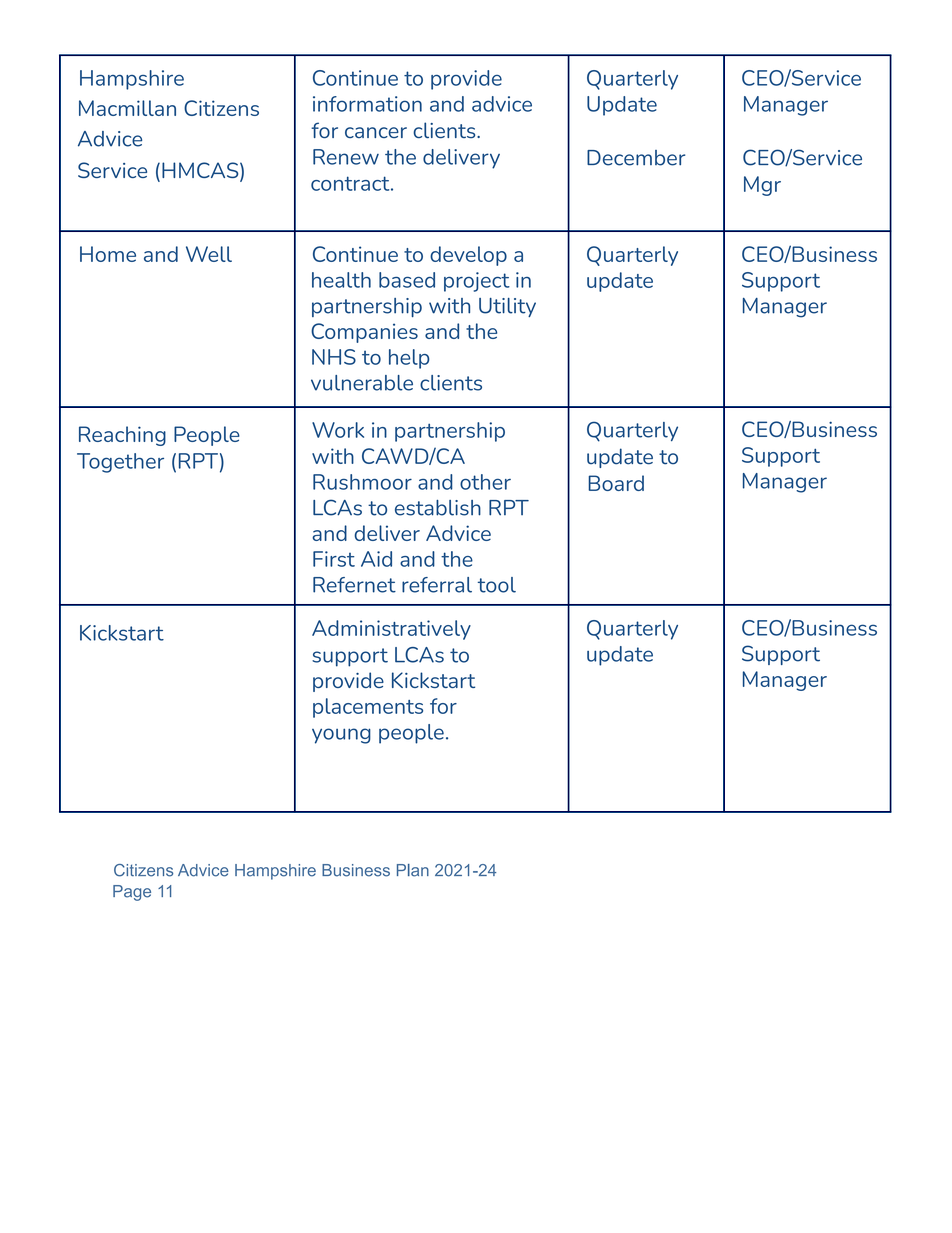  I want to click on cancer, so click(376, 132).
